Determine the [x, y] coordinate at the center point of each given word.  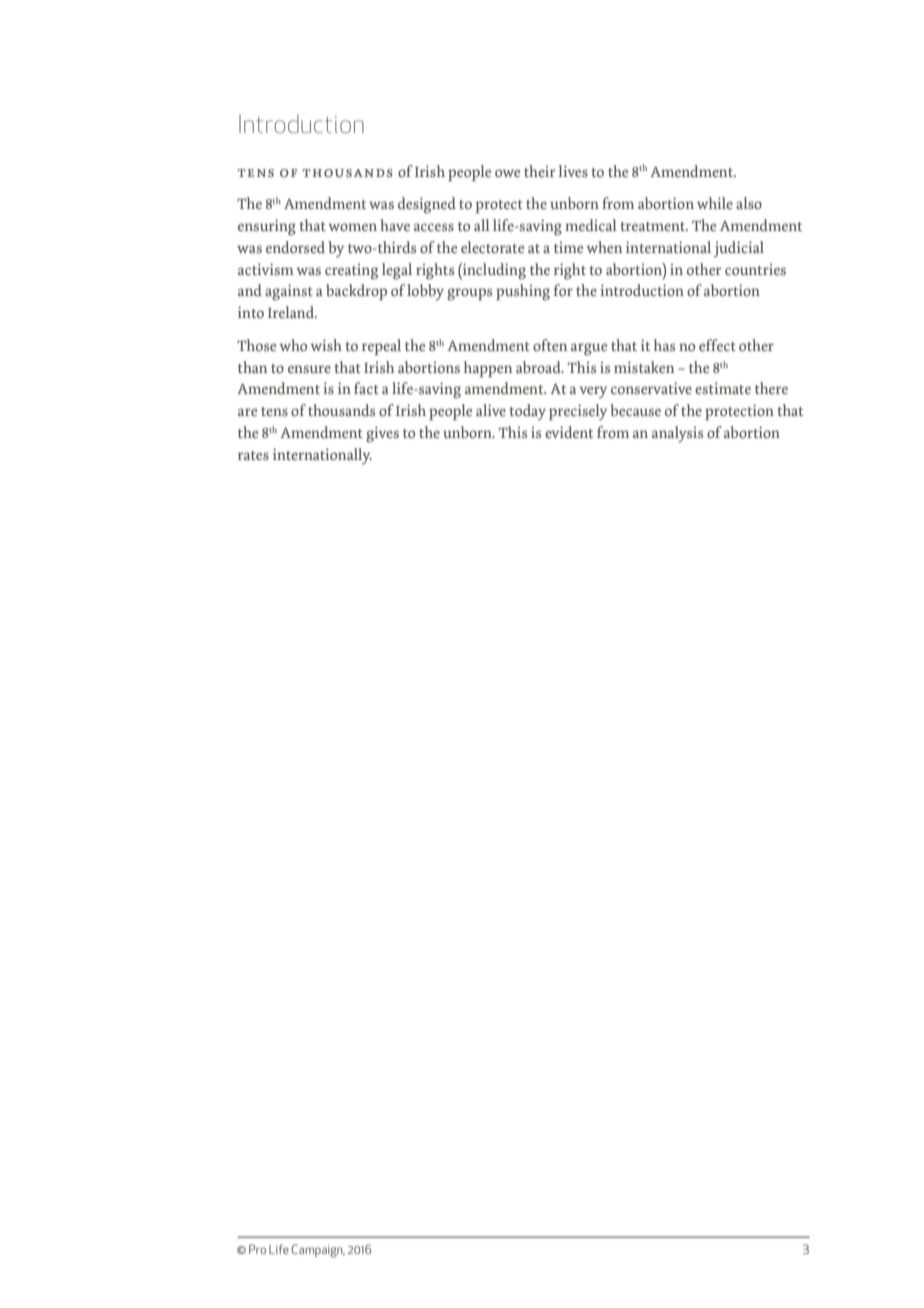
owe [507, 173]
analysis [677, 434]
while [715, 203]
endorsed [295, 247]
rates [253, 455]
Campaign [318, 1250]
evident [569, 432]
